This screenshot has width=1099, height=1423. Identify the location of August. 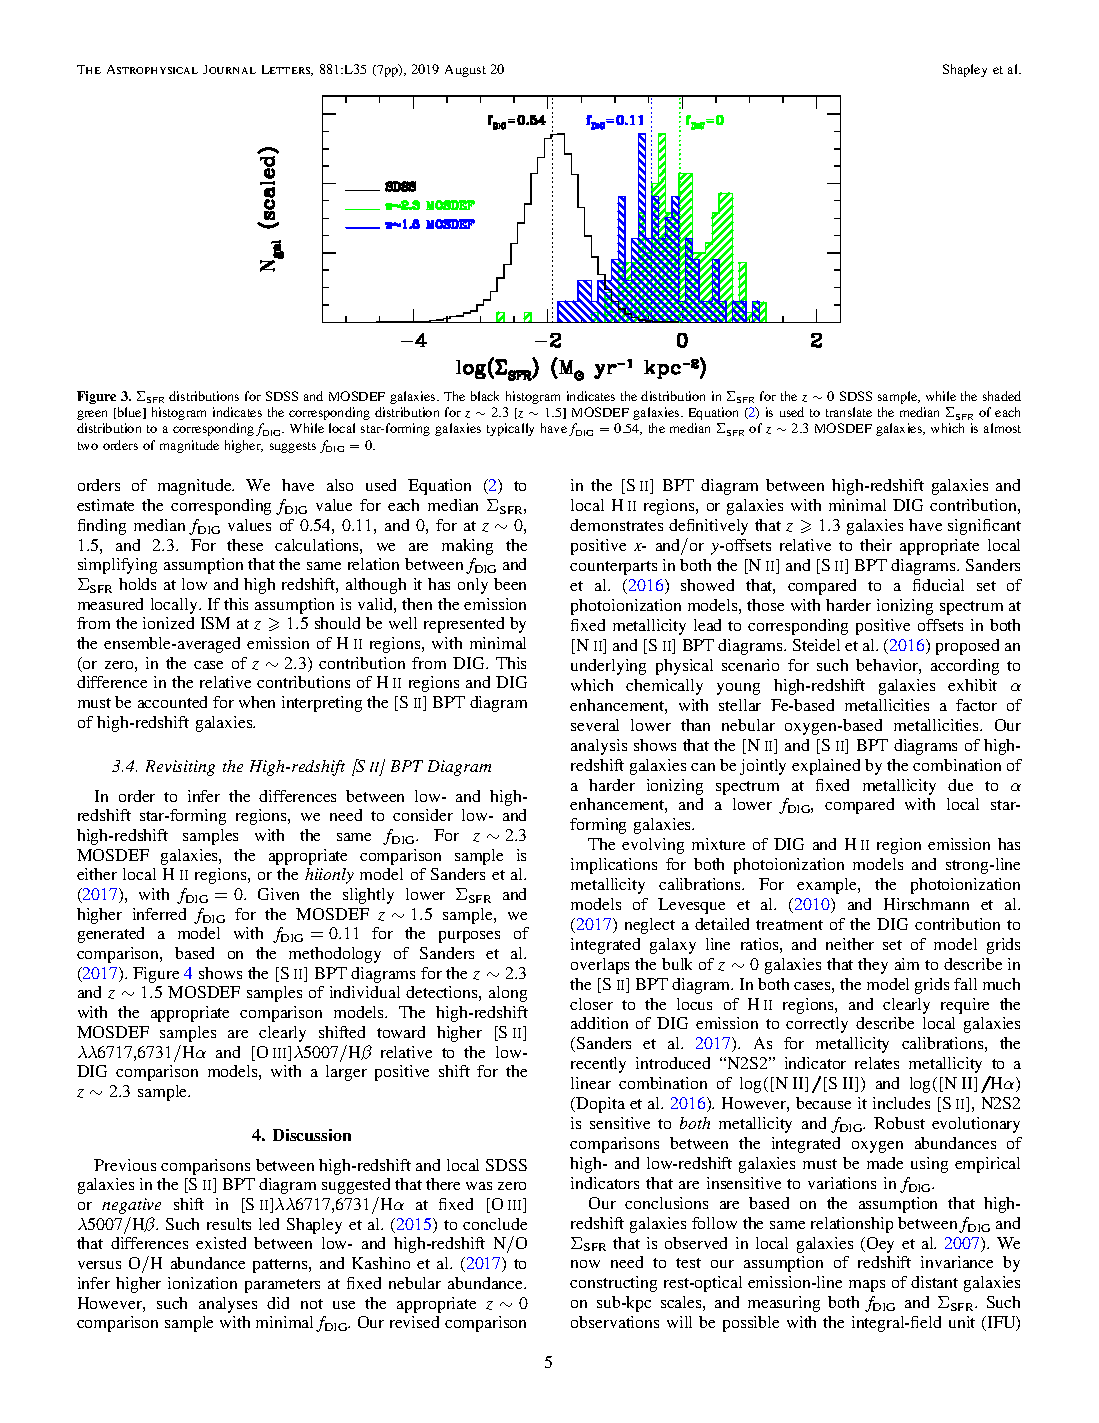
(465, 71).
